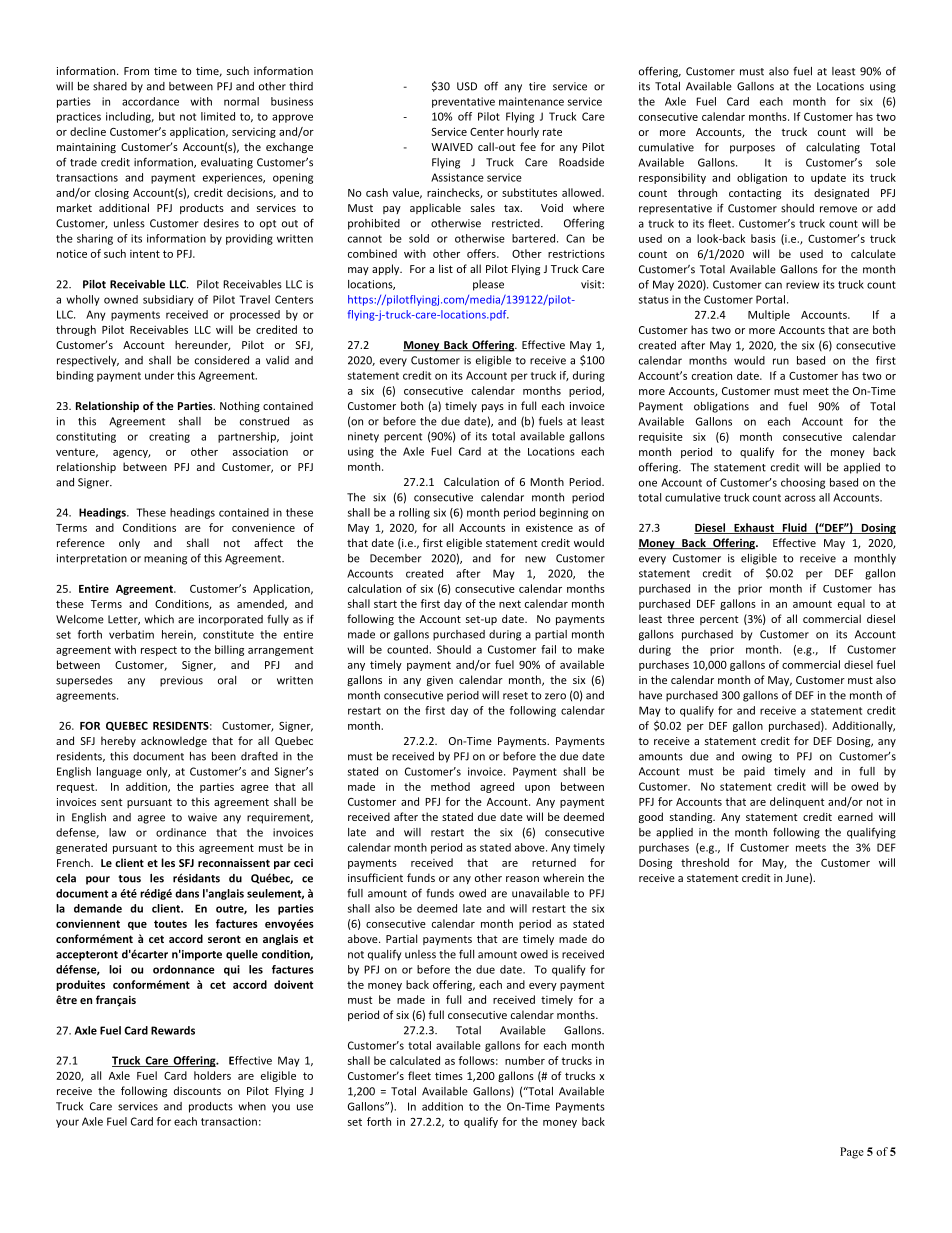 This image has width=952, height=1233. What do you see at coordinates (752, 149) in the image?
I see `purposes` at bounding box center [752, 149].
